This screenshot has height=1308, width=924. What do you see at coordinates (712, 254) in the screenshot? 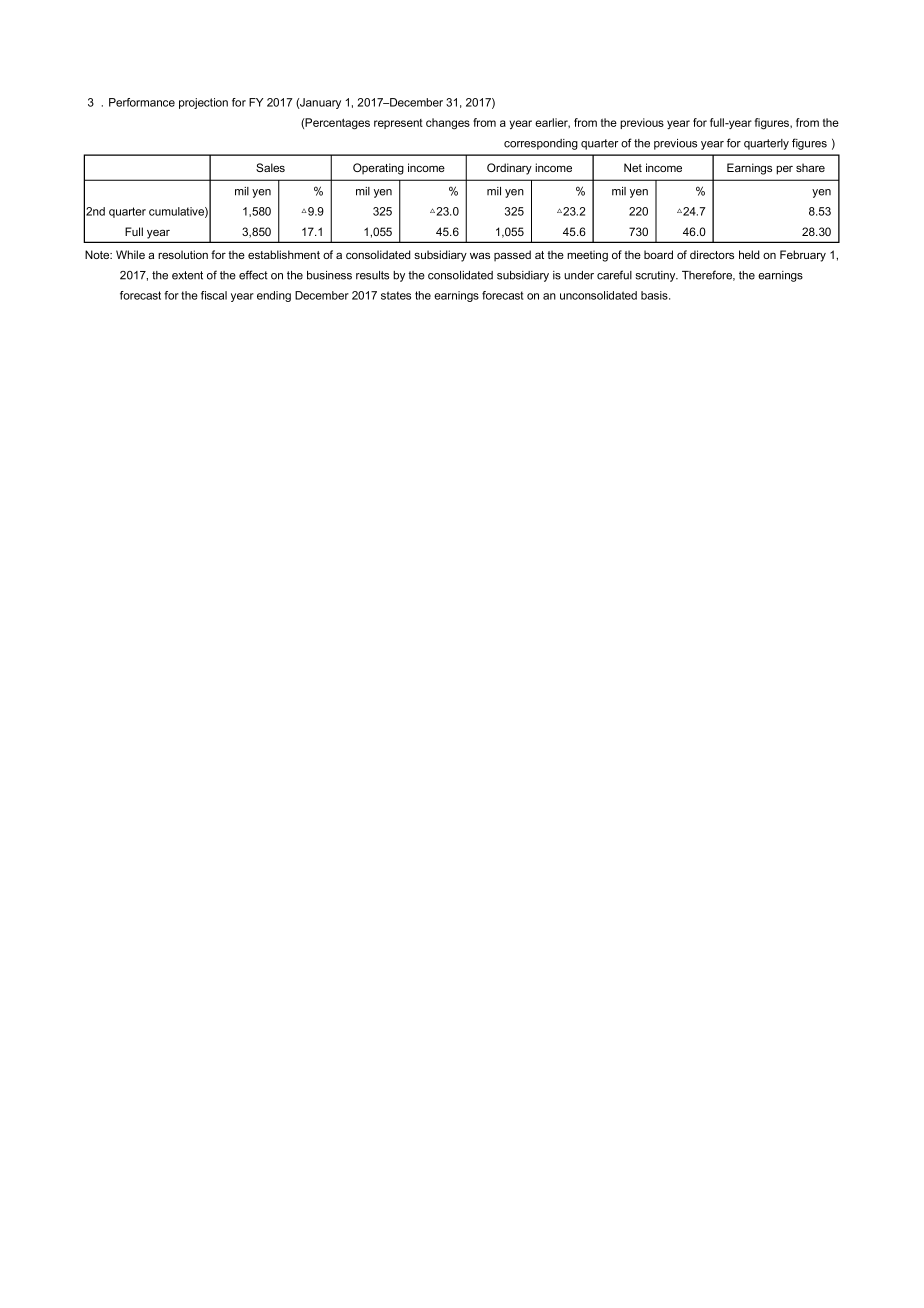
I see `directors` at bounding box center [712, 254].
